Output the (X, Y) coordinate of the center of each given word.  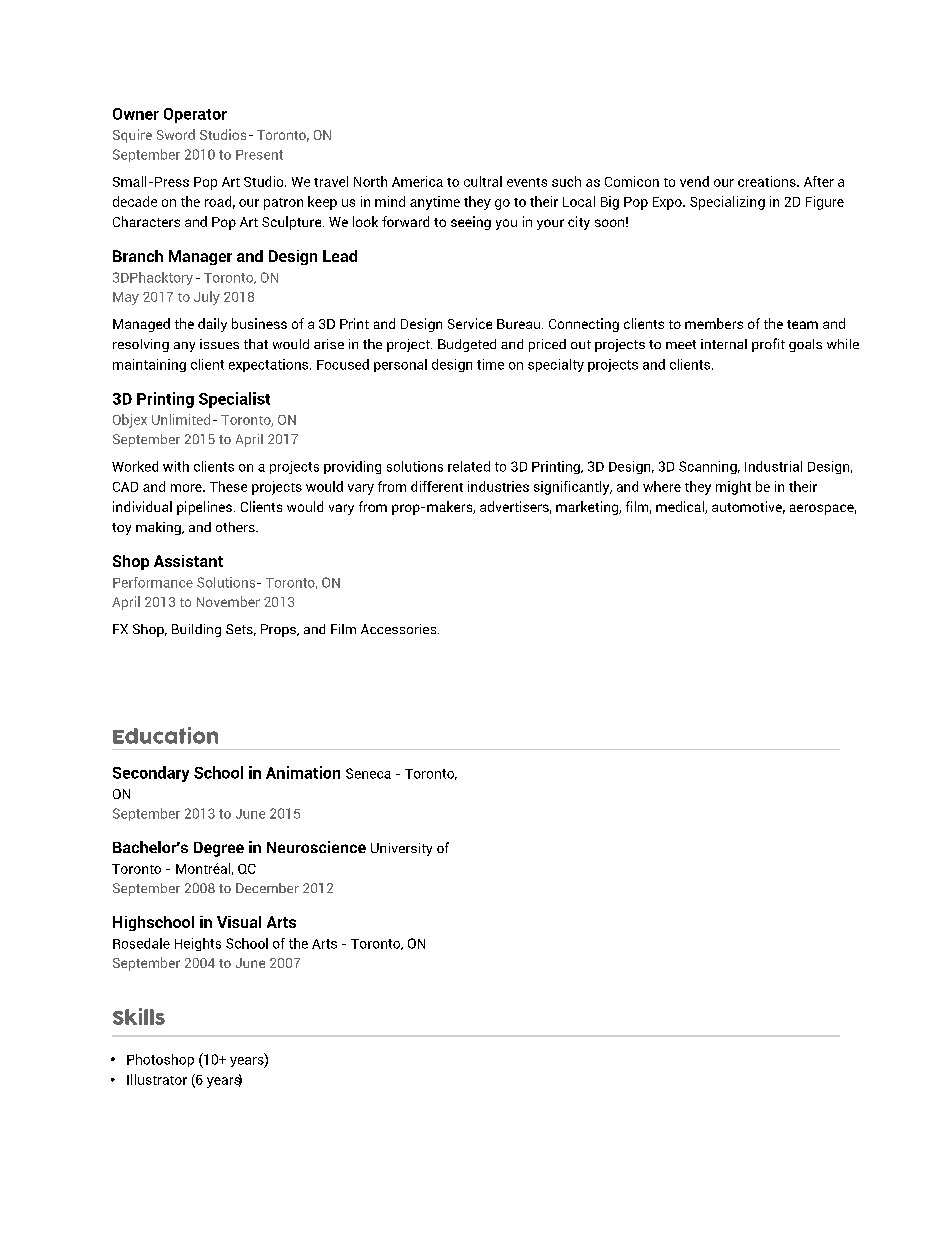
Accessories (400, 629)
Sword (176, 134)
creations (768, 181)
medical (681, 507)
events (527, 182)
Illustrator (157, 1079)
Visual (239, 922)
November (228, 601)
